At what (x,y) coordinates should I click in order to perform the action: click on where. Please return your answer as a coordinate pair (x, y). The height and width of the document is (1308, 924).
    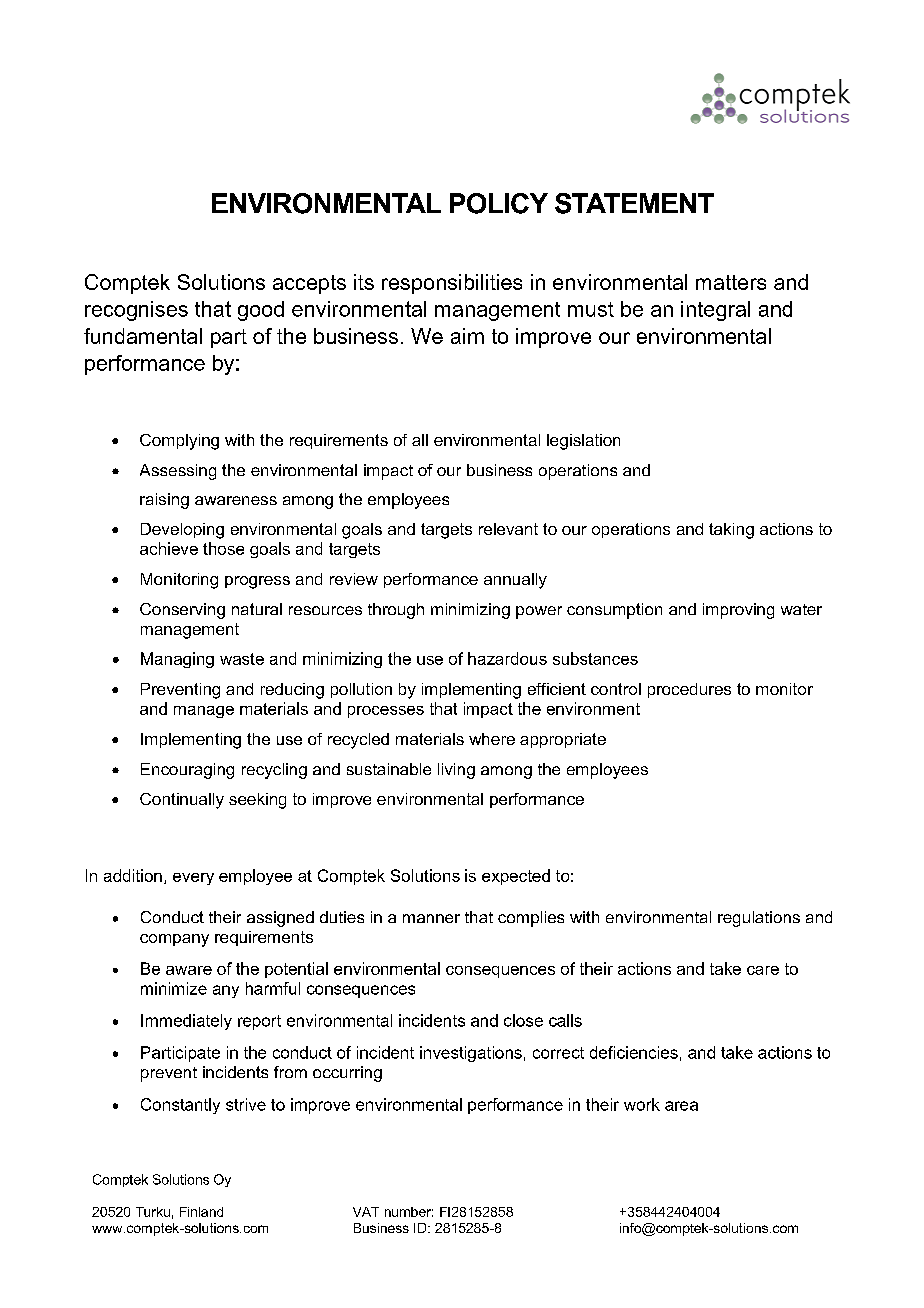
    Looking at the image, I should click on (492, 739).
